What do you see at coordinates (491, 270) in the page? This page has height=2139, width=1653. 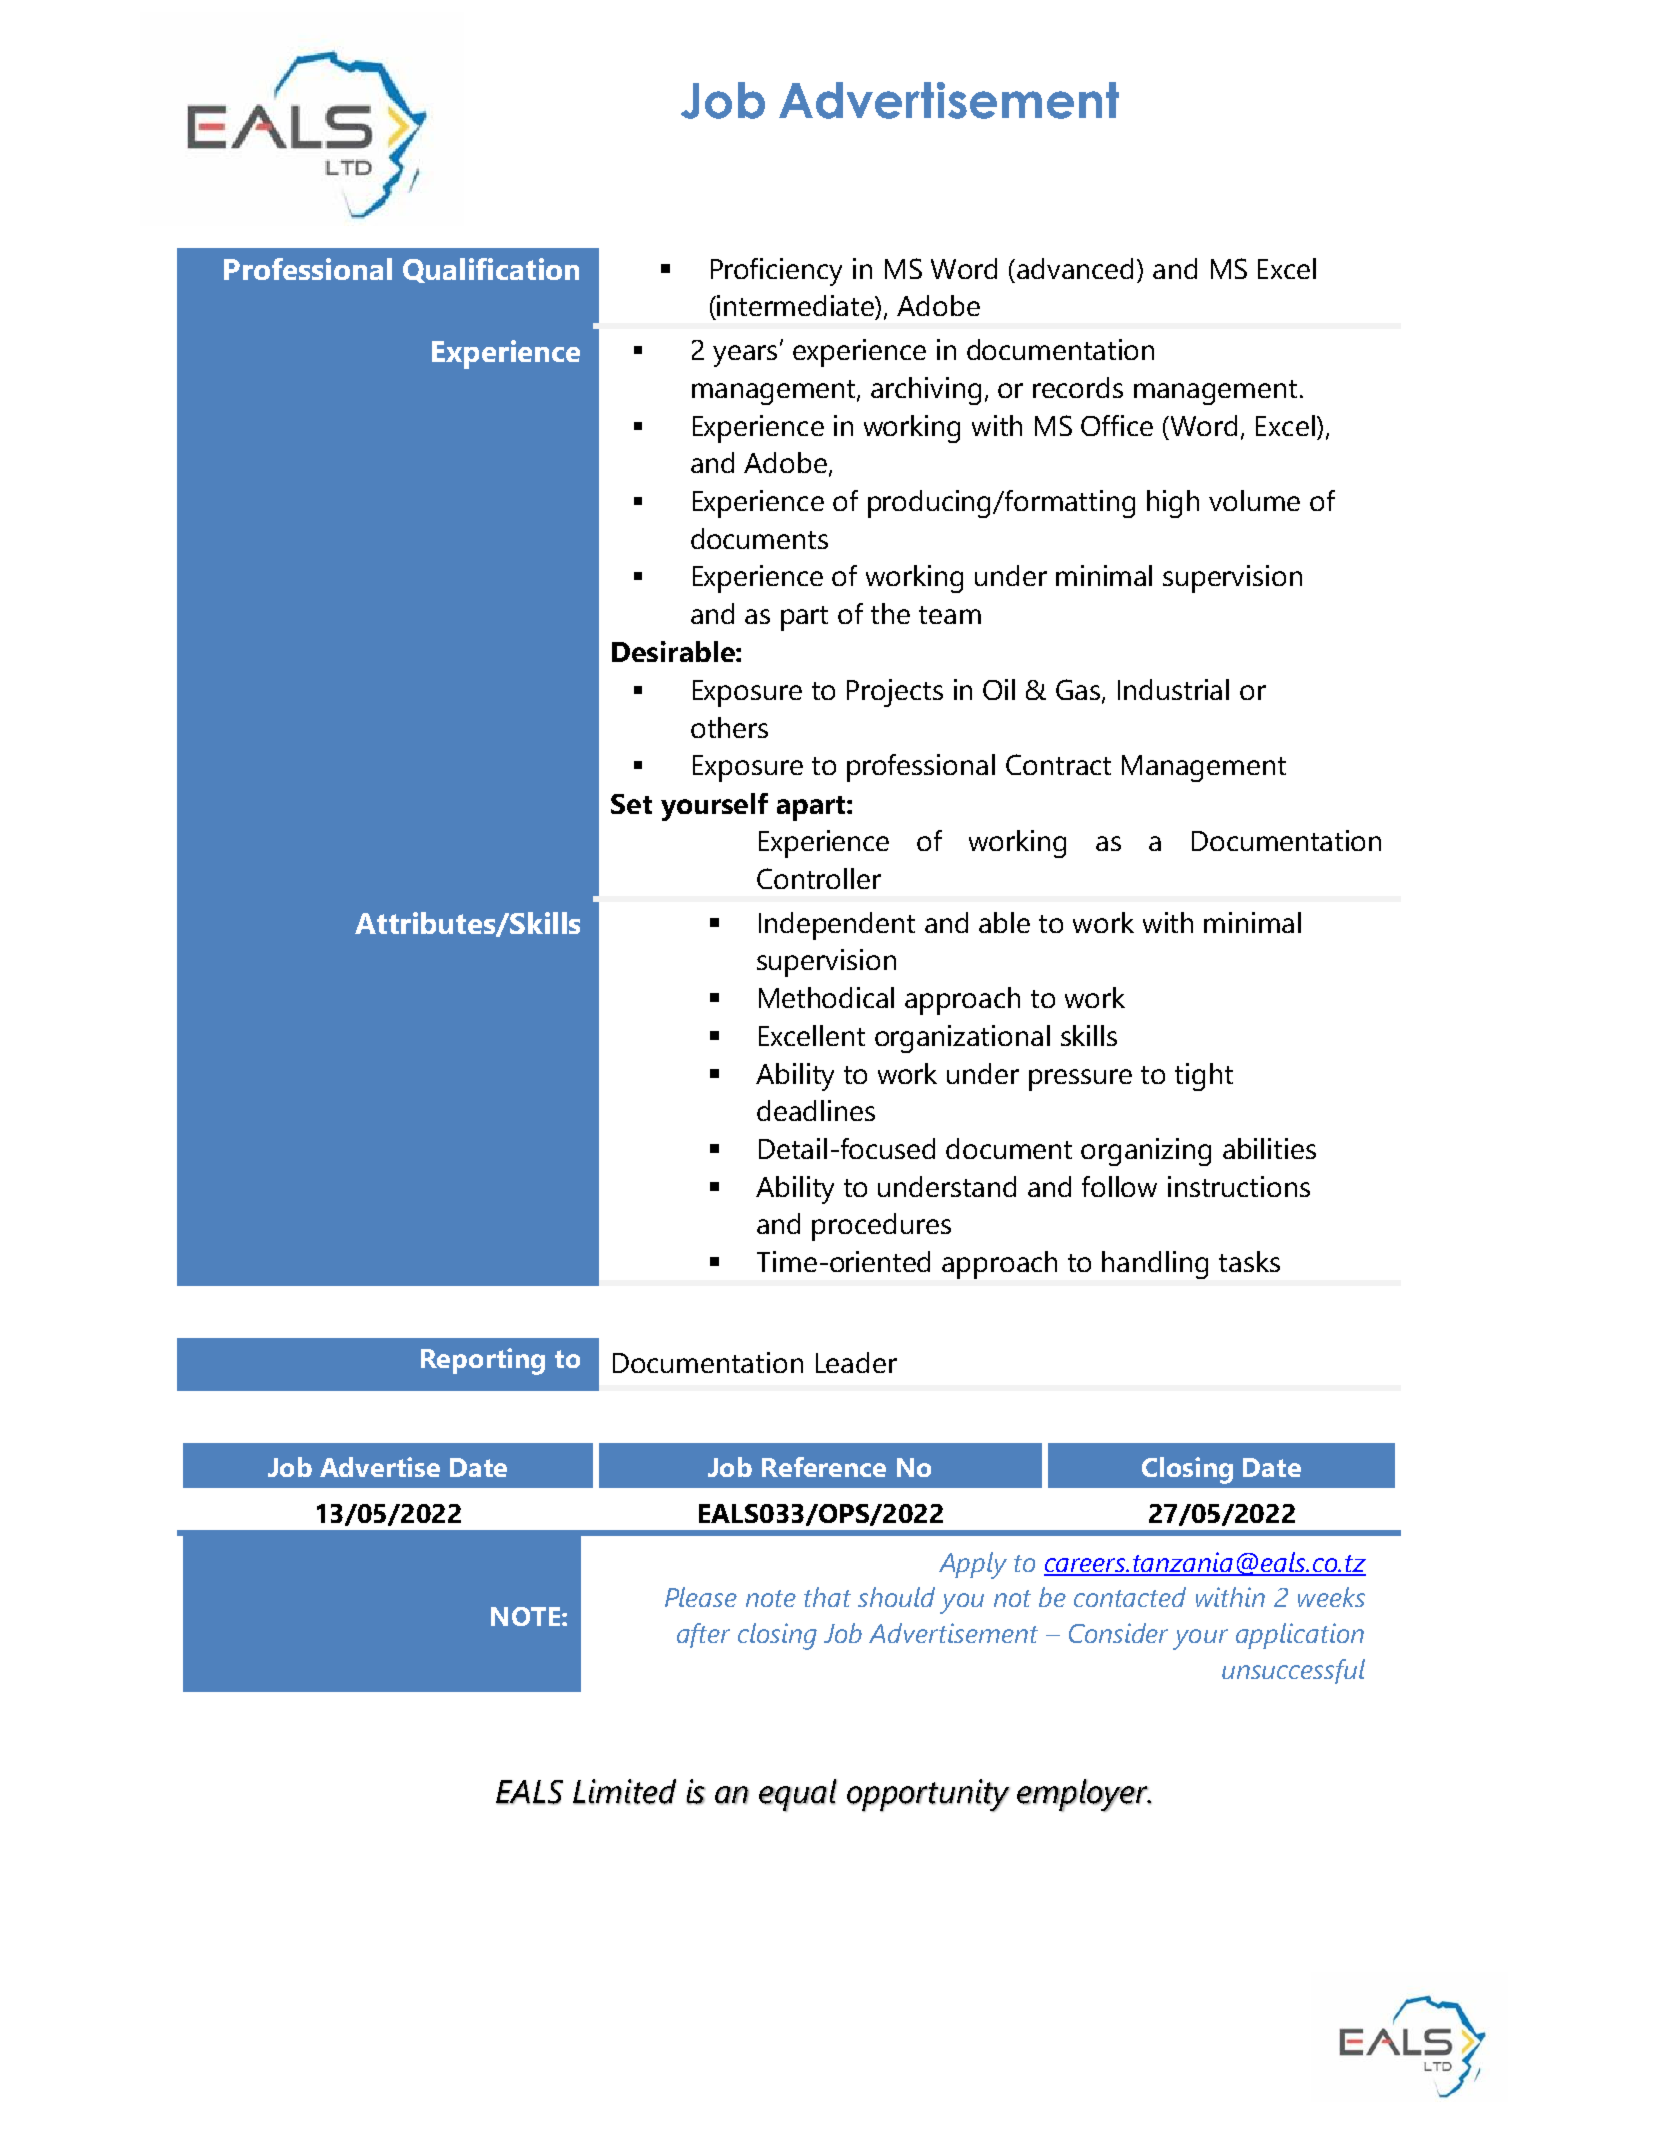 I see `Qualification` at bounding box center [491, 270].
